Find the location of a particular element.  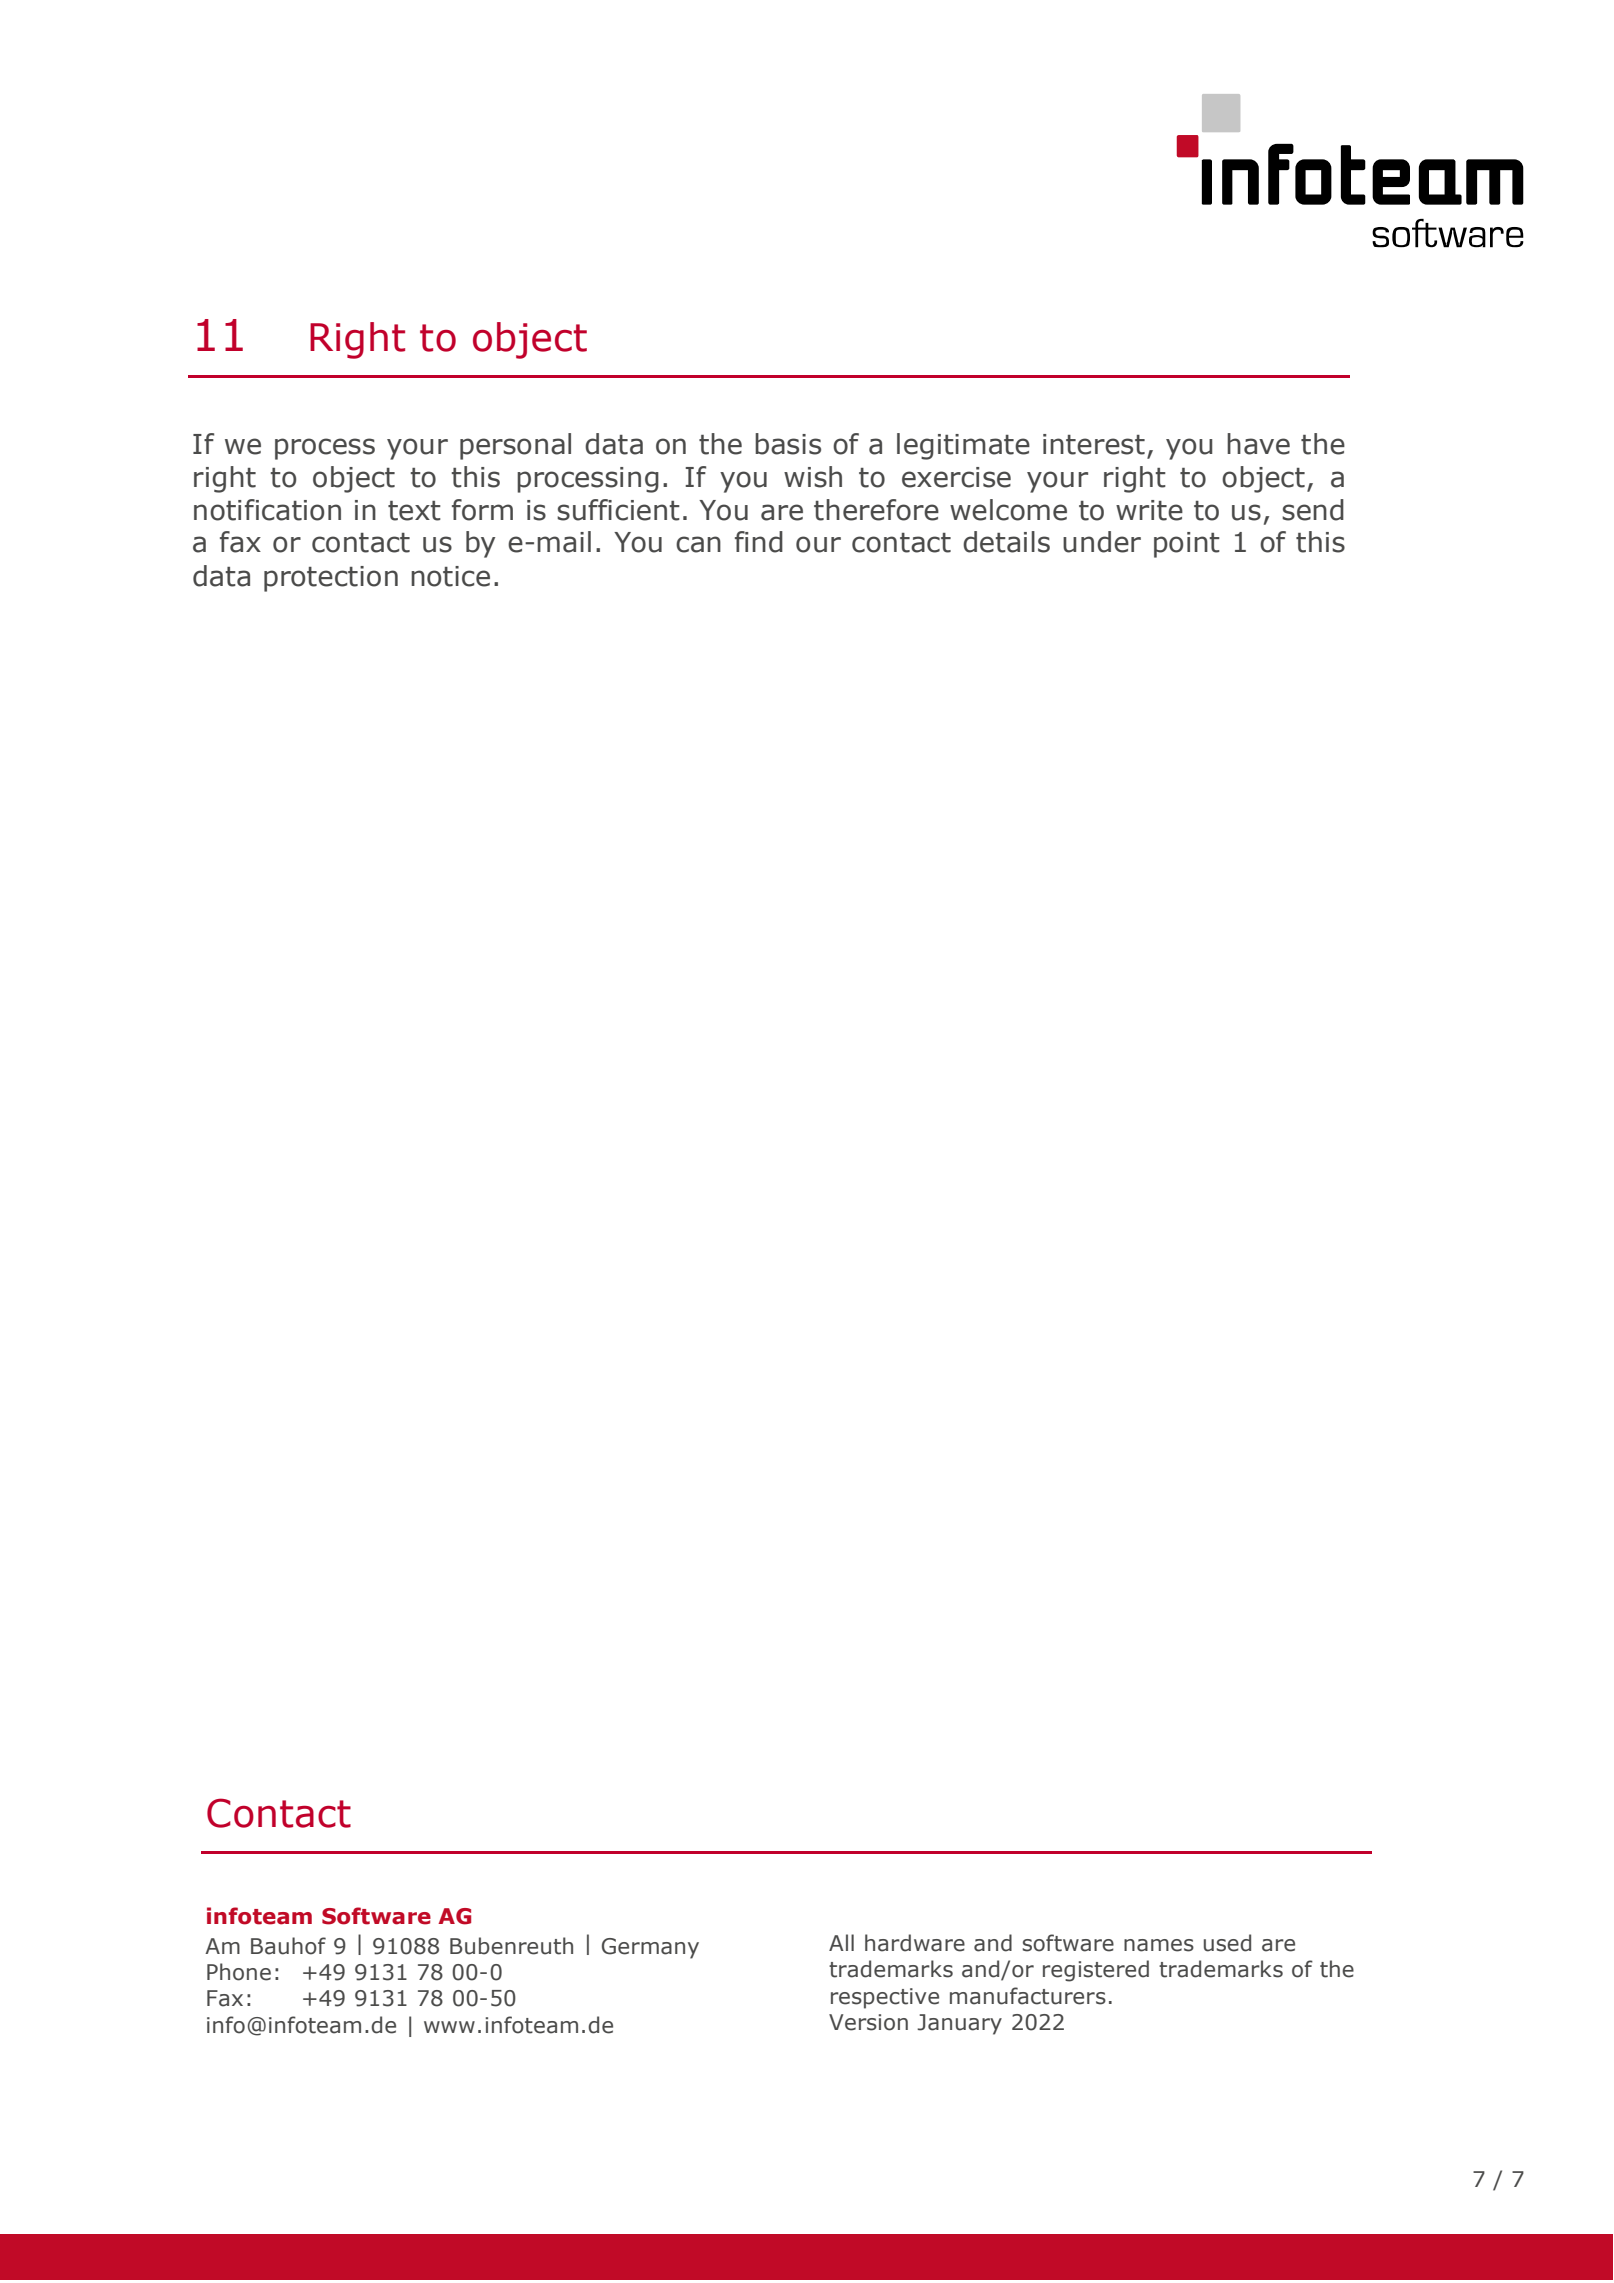

find is located at coordinates (759, 542).
